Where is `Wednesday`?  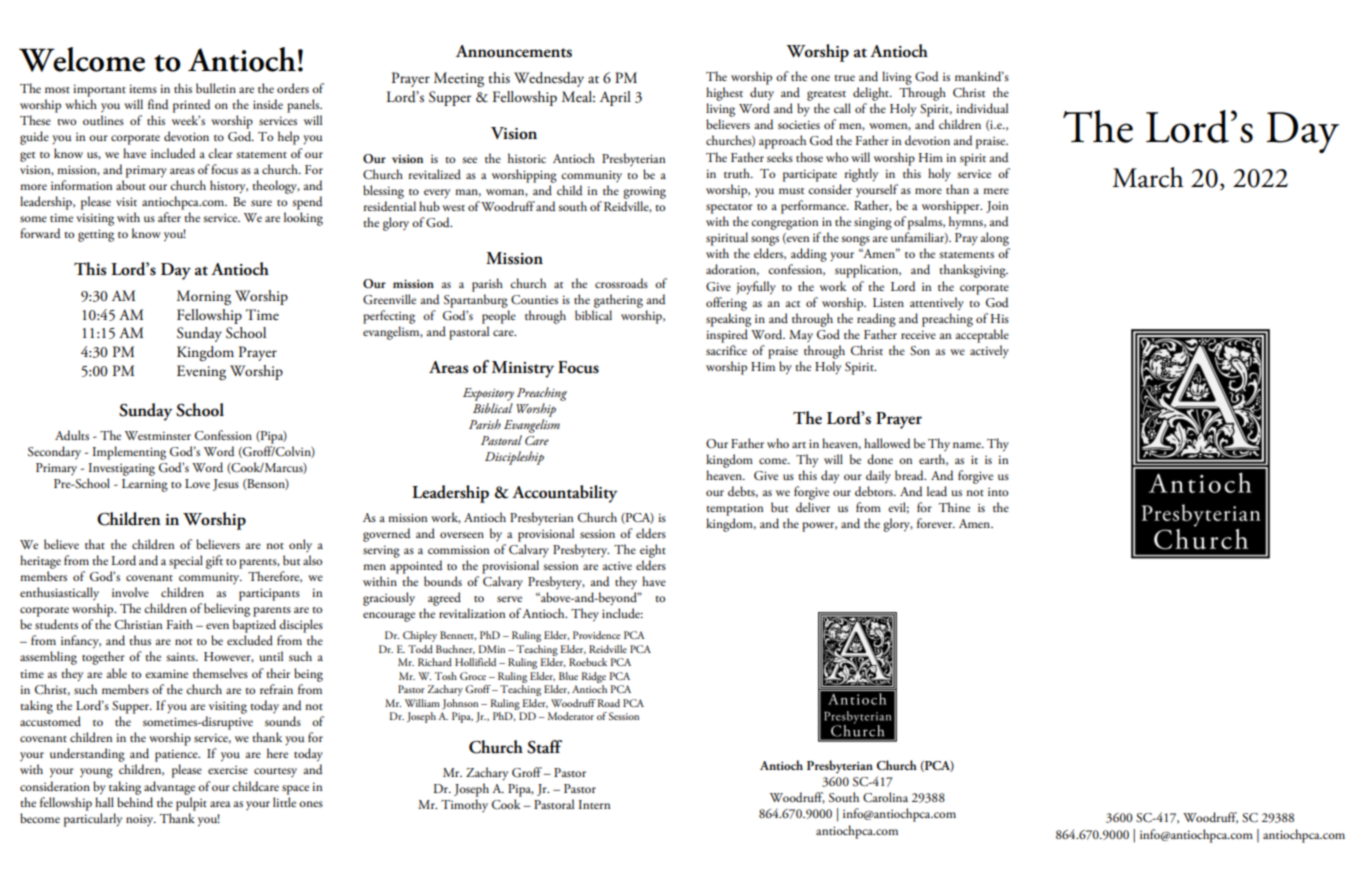
Wednesday is located at coordinates (549, 79).
